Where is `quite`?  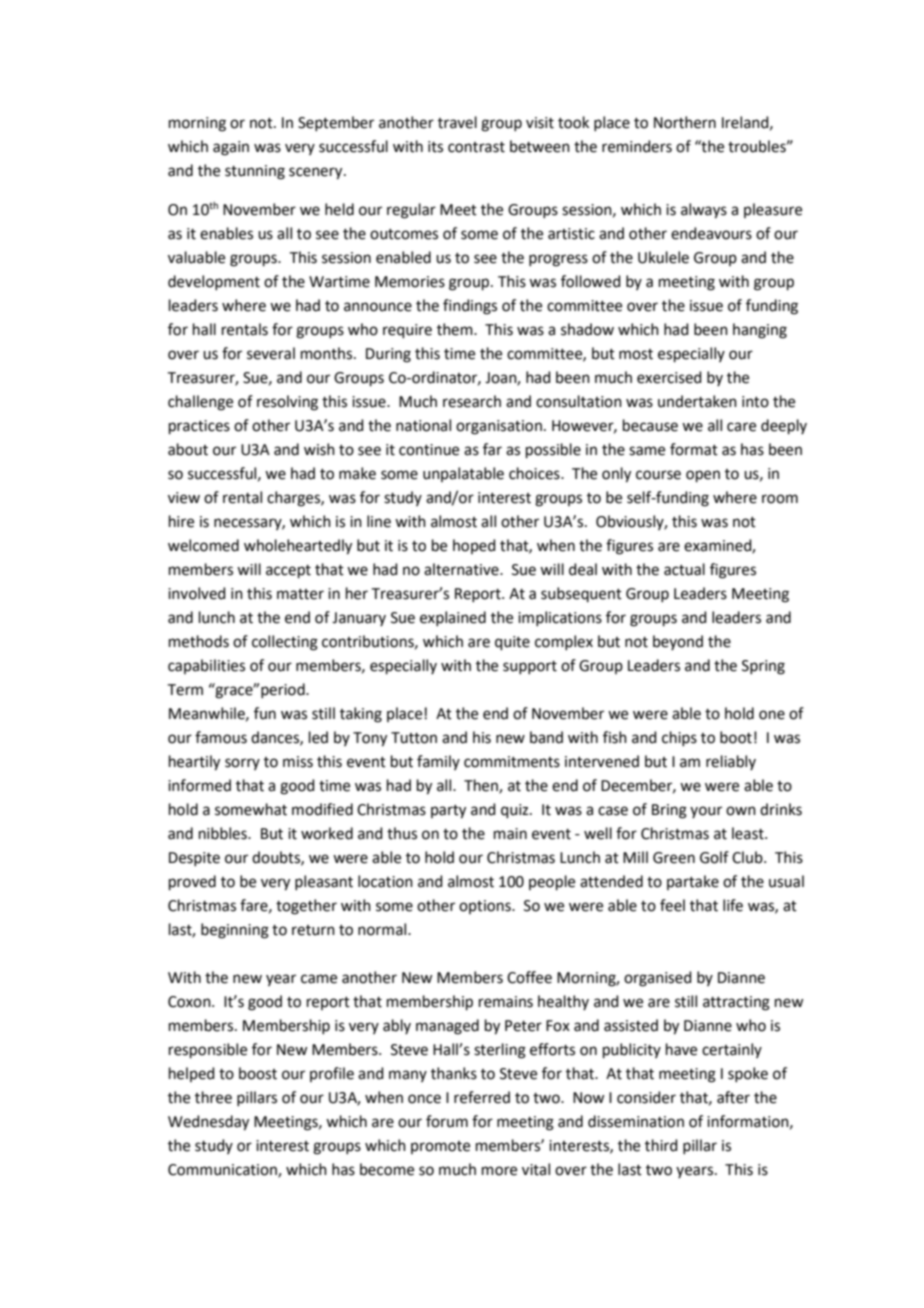
quite is located at coordinates (512, 643).
